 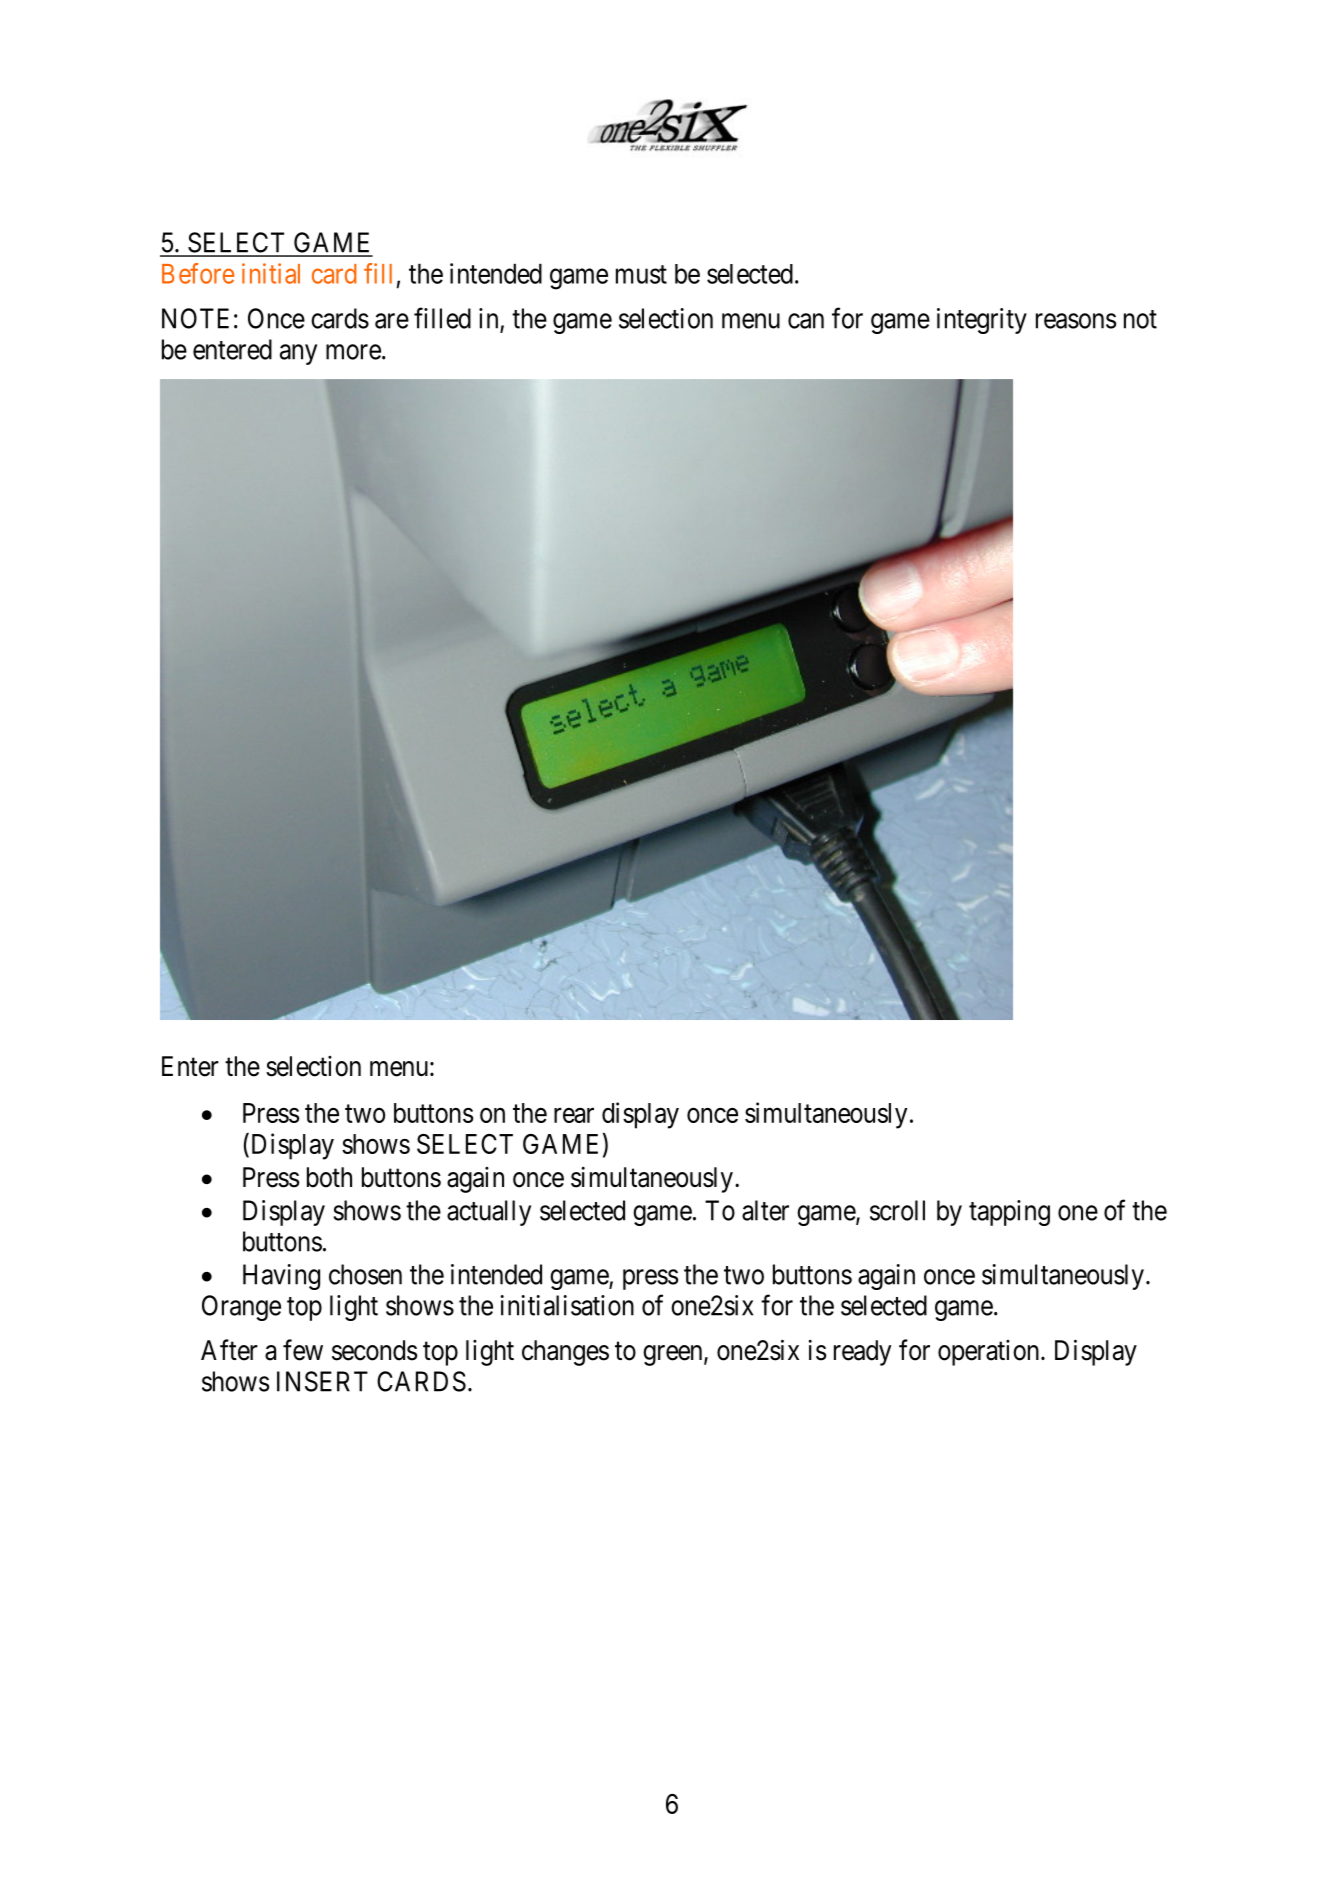 I want to click on scroll, so click(x=897, y=1210).
